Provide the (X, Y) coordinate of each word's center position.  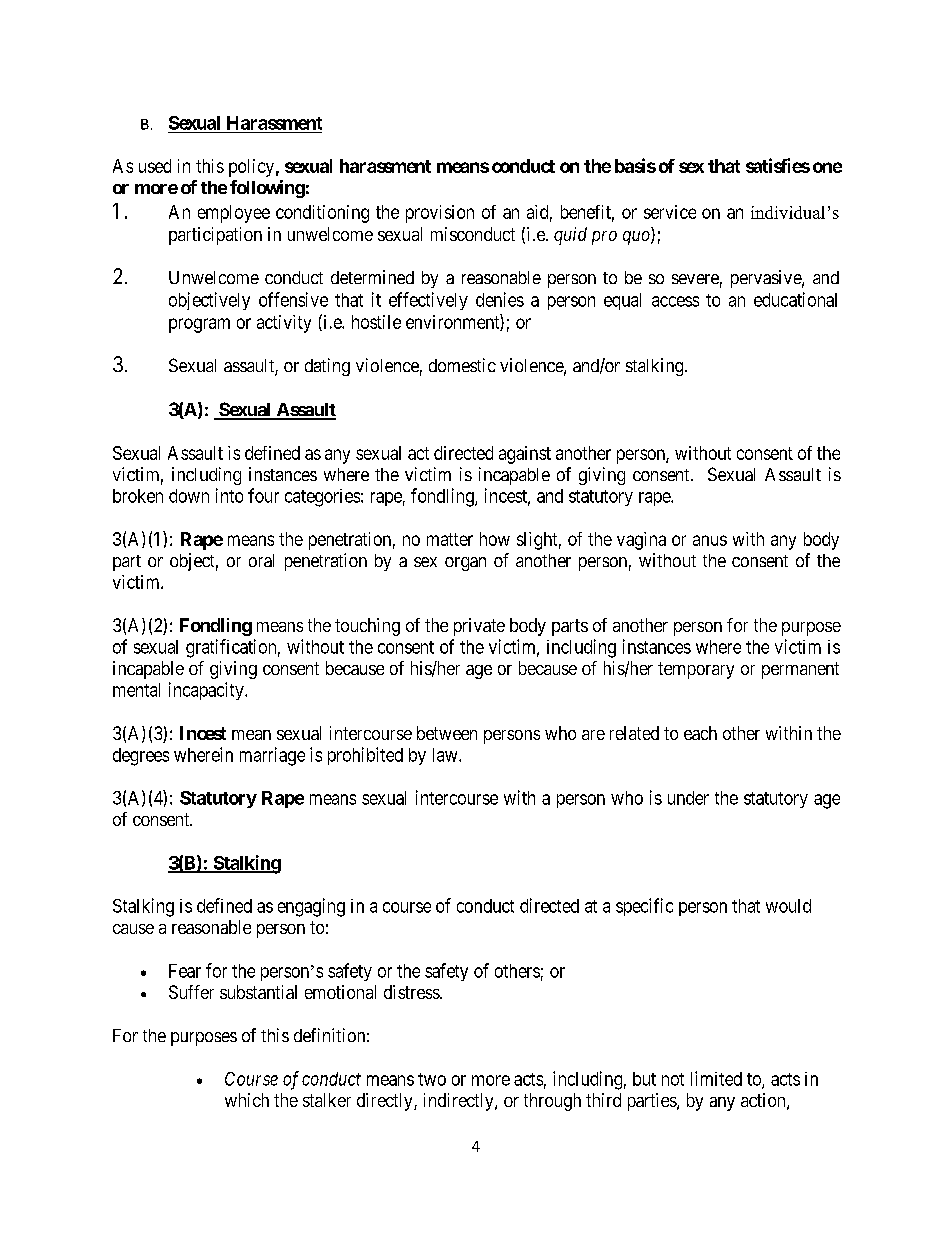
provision (440, 214)
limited (716, 1078)
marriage (272, 756)
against (525, 455)
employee (234, 214)
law (446, 755)
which (247, 1100)
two (432, 1079)
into (229, 495)
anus (710, 540)
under (688, 798)
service (670, 212)
